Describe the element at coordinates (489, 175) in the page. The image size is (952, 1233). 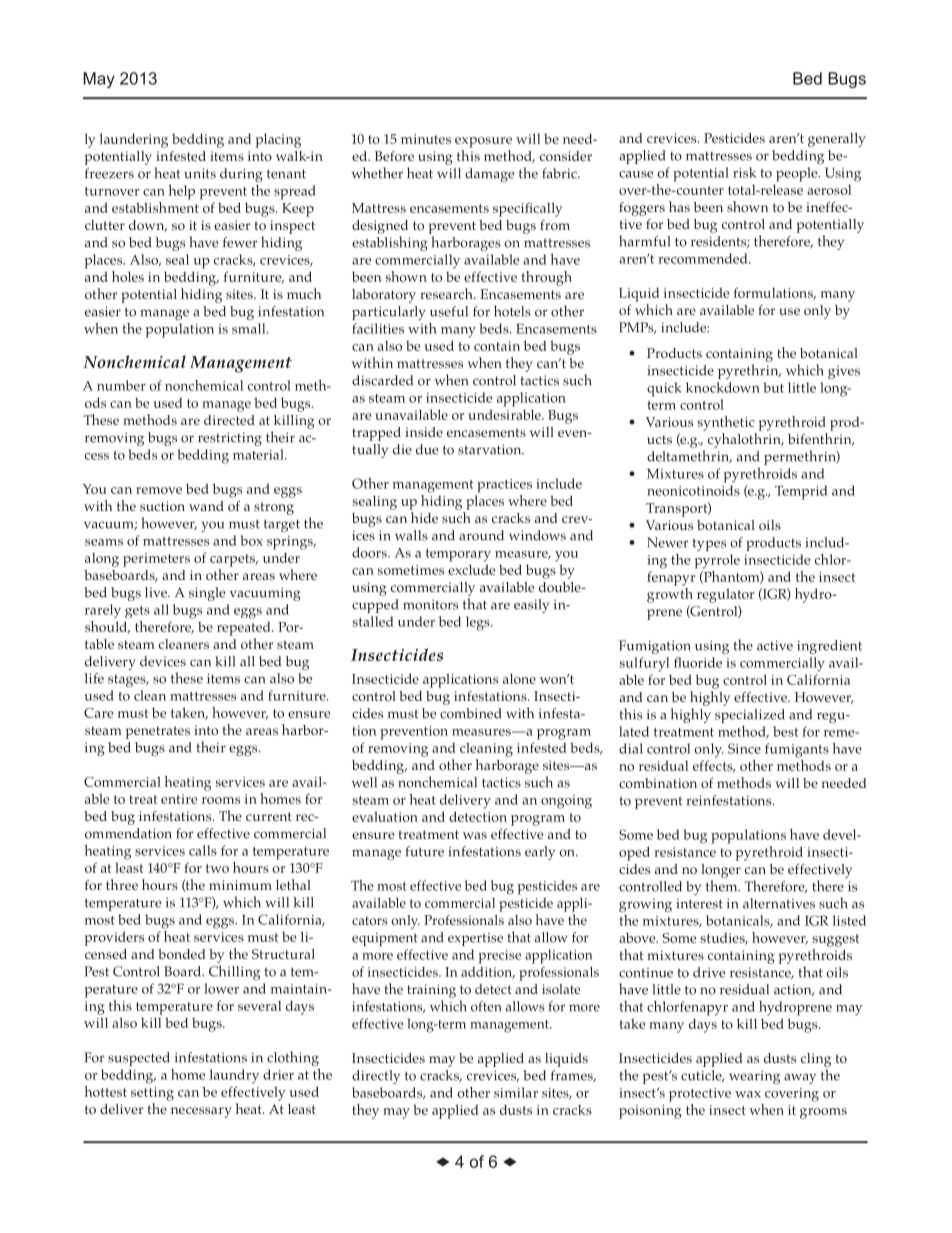
I see `damage` at that location.
